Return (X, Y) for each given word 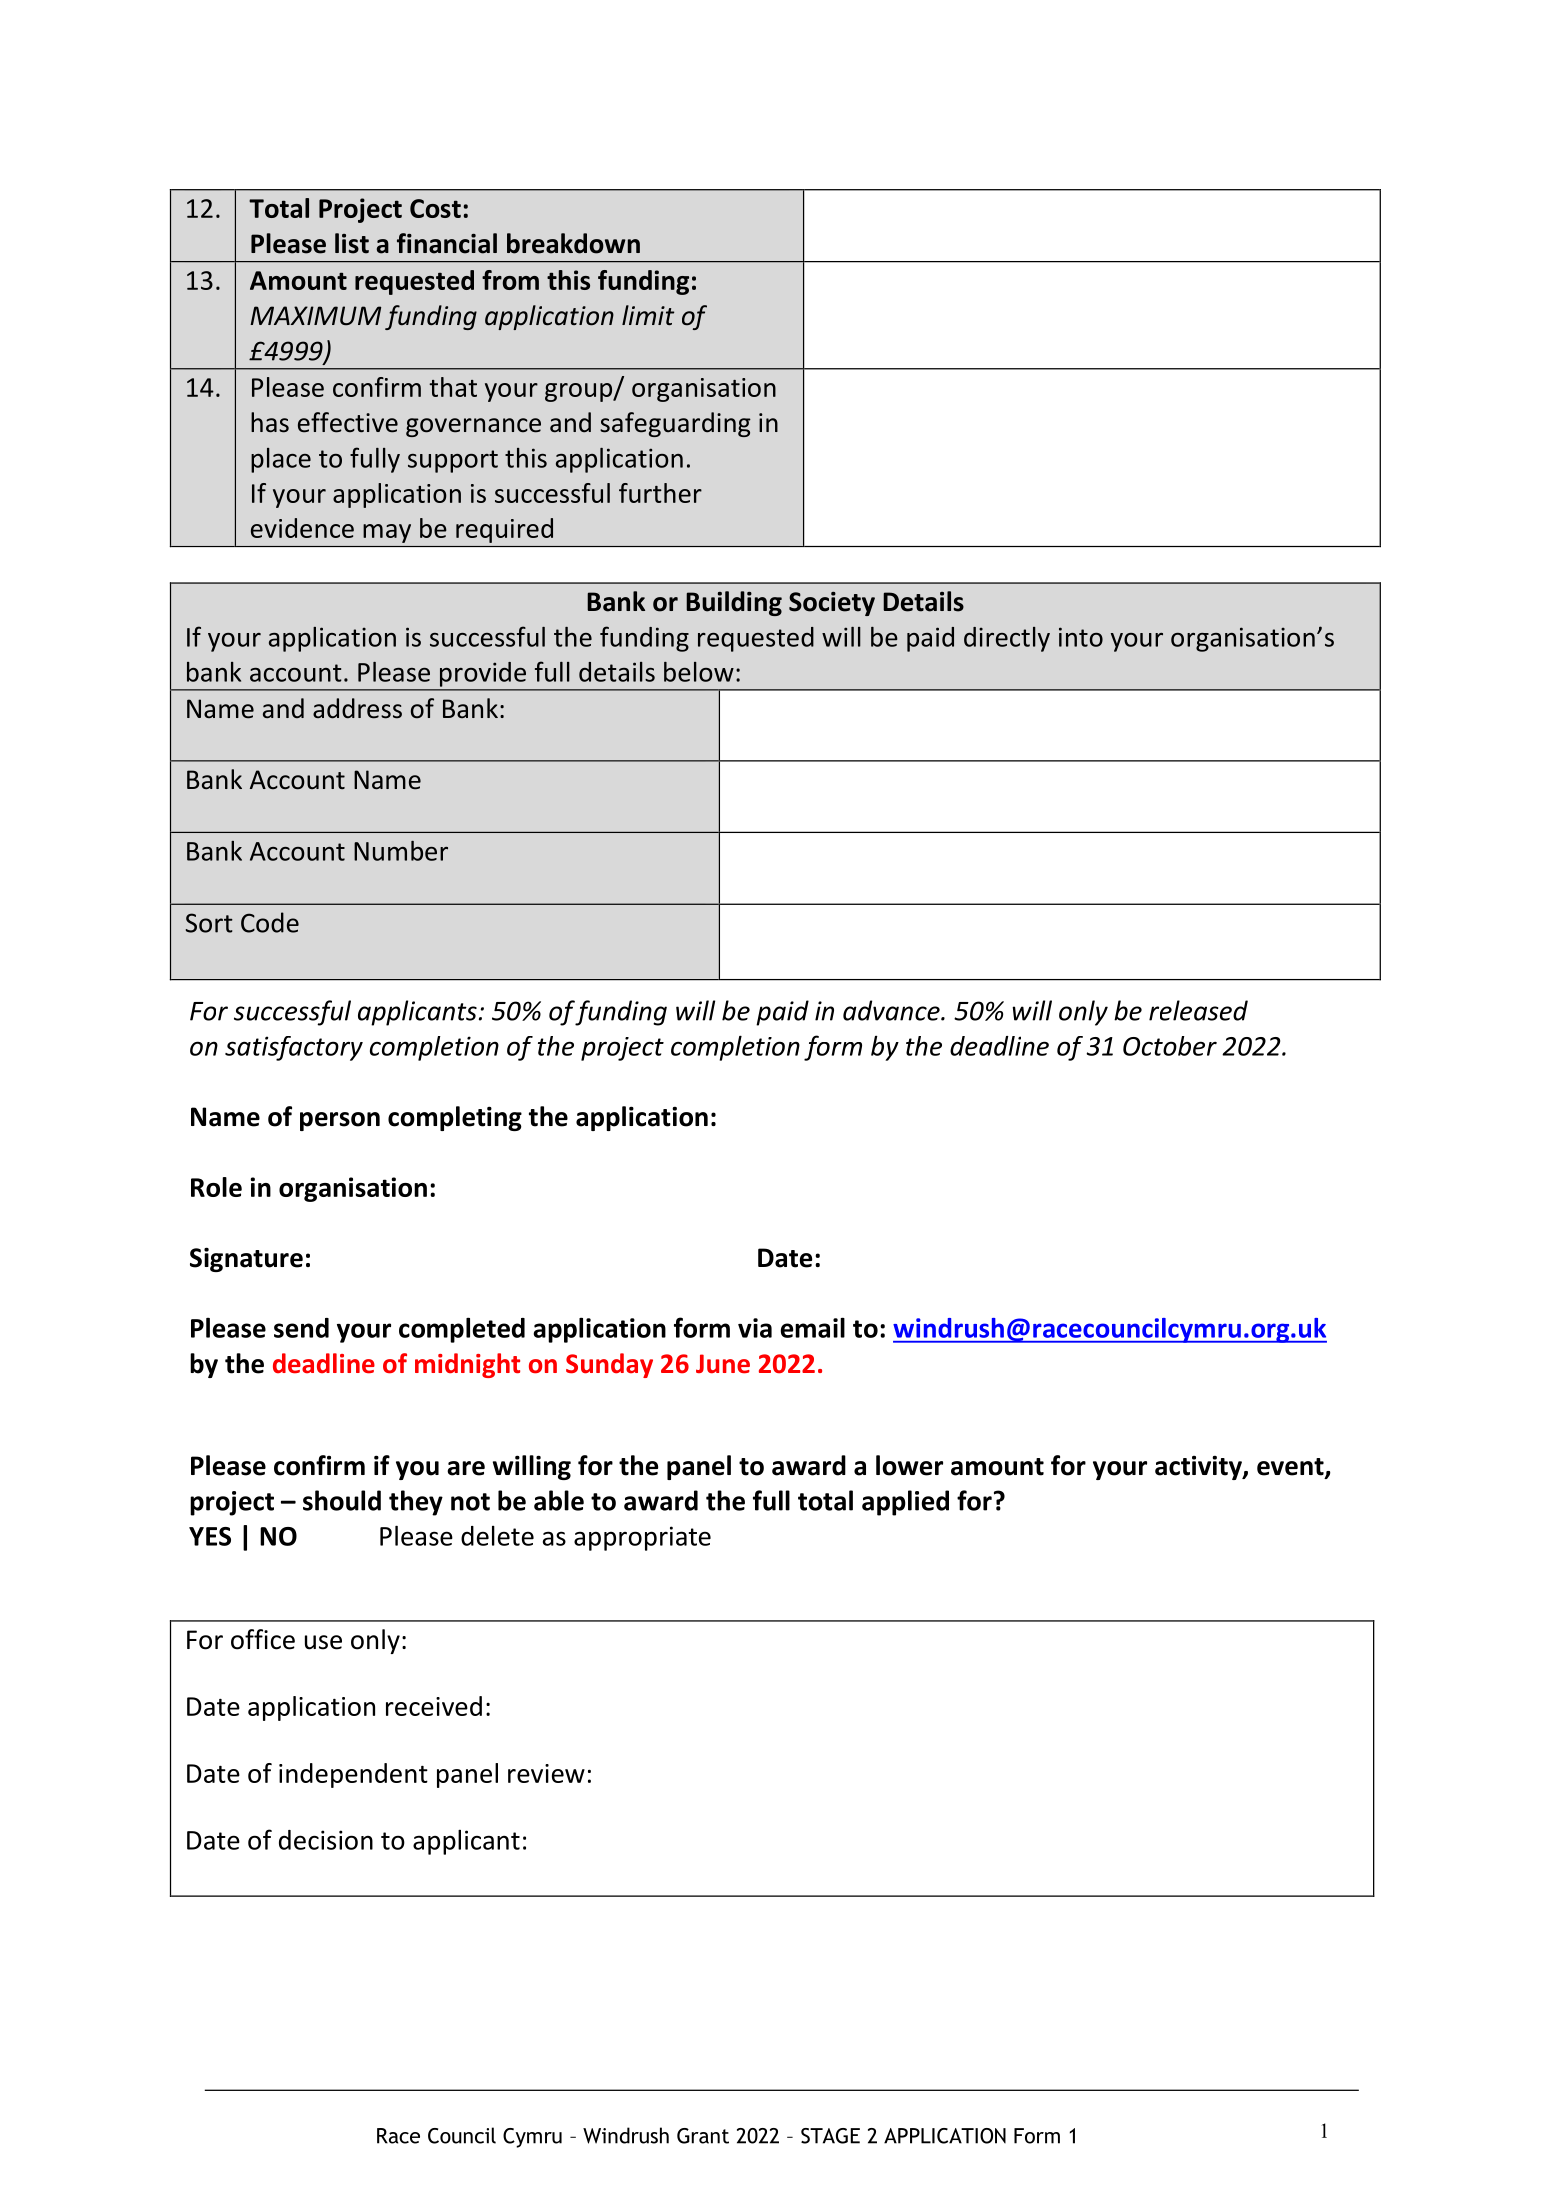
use (323, 1642)
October (1170, 1046)
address (357, 708)
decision (326, 1840)
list (352, 243)
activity (1199, 1467)
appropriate (642, 1538)
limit (648, 315)
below (699, 672)
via (755, 1328)
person (340, 1121)
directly (1007, 639)
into (1081, 637)
